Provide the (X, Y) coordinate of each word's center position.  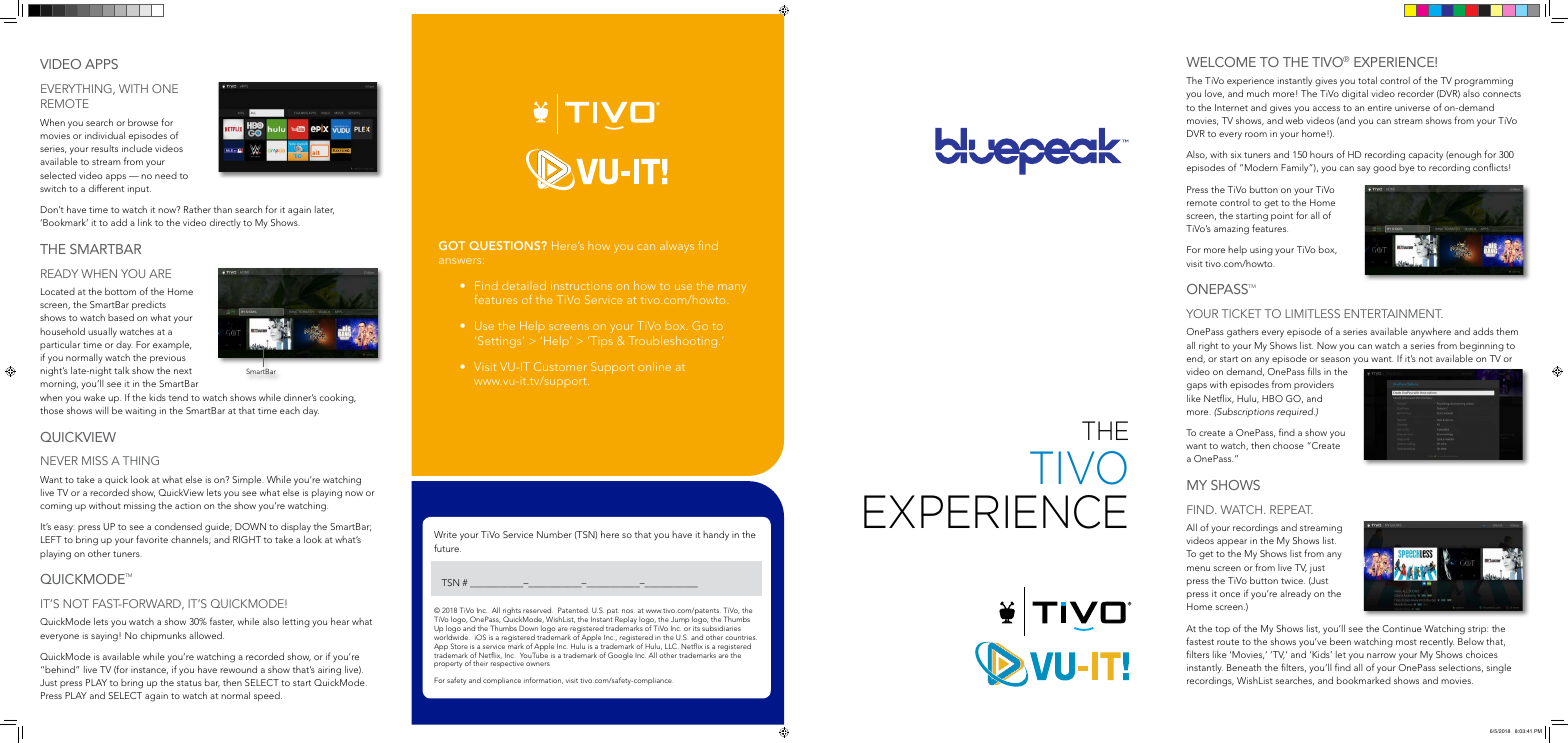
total (1367, 80)
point (1282, 216)
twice (1293, 580)
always (677, 248)
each (290, 410)
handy (716, 536)
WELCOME (1221, 62)
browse (143, 122)
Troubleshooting (674, 342)
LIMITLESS (1312, 313)
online (654, 366)
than (223, 209)
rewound (238, 669)
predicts (149, 305)
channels (191, 540)
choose (1288, 445)
